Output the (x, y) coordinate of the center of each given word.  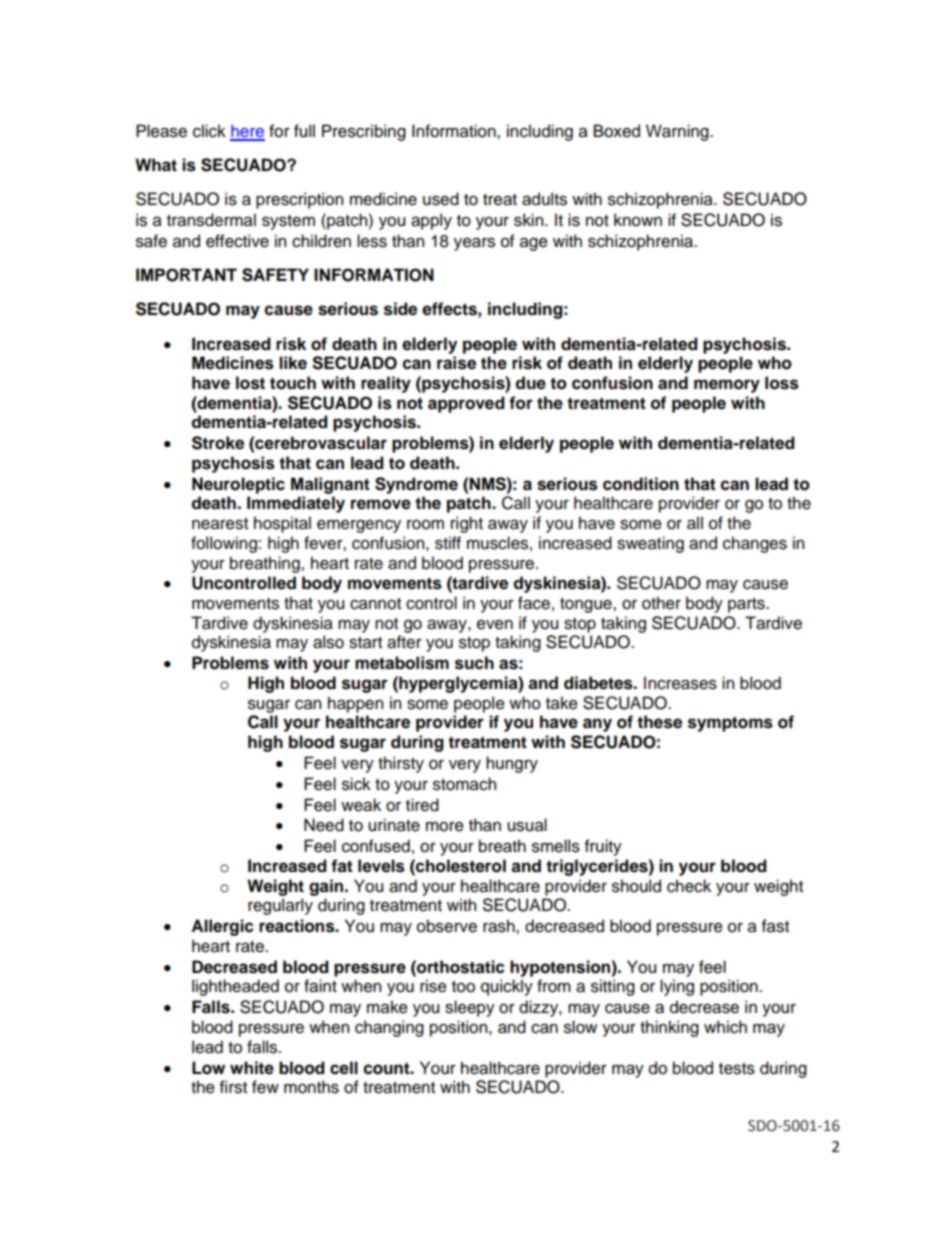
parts (747, 605)
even (495, 625)
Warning (678, 132)
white (252, 1068)
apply (431, 221)
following (224, 544)
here (247, 132)
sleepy (470, 1008)
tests (737, 1069)
